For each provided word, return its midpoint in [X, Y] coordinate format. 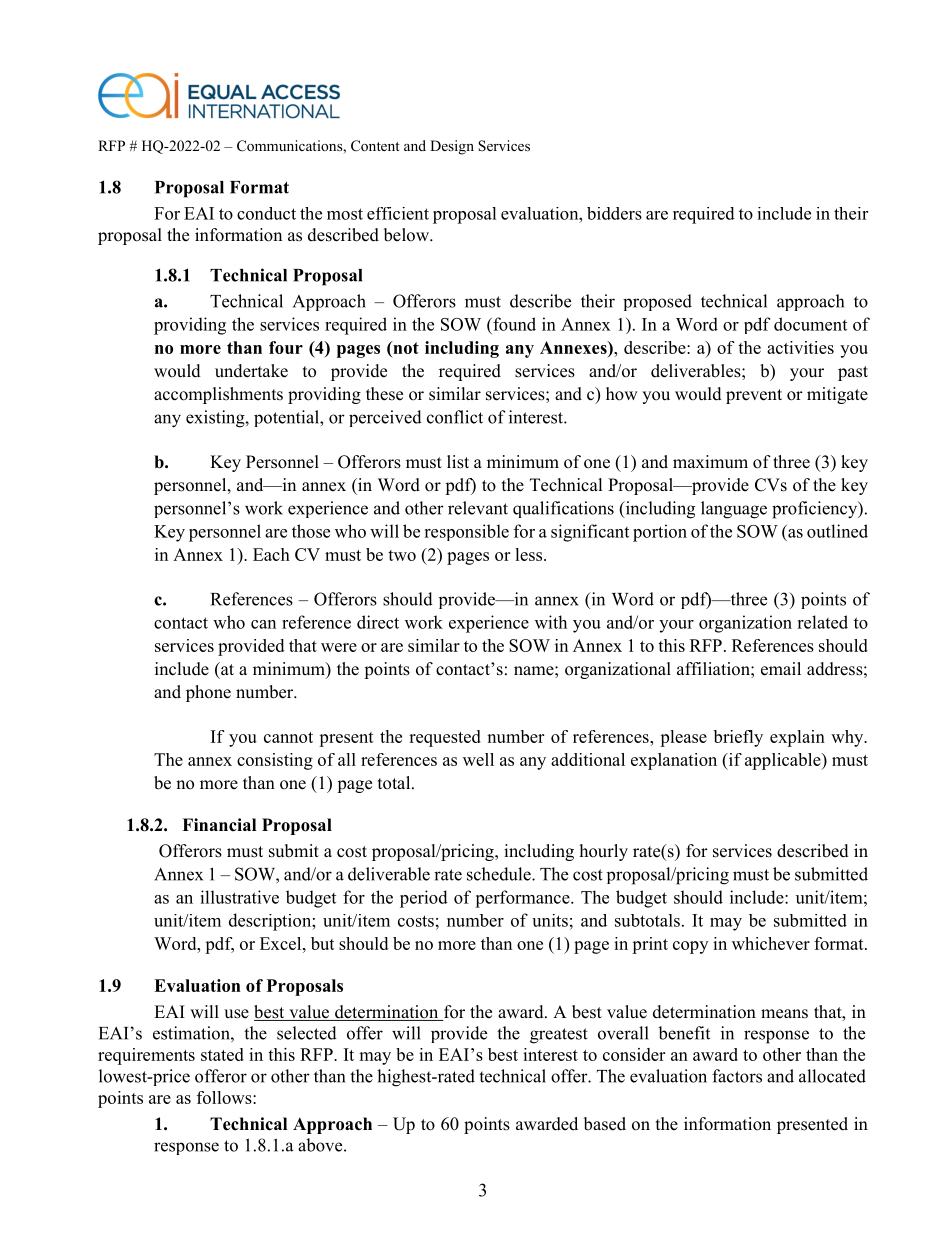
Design [452, 147]
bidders [614, 213]
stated [222, 1054]
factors [737, 1076]
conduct [266, 213]
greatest [559, 1036]
